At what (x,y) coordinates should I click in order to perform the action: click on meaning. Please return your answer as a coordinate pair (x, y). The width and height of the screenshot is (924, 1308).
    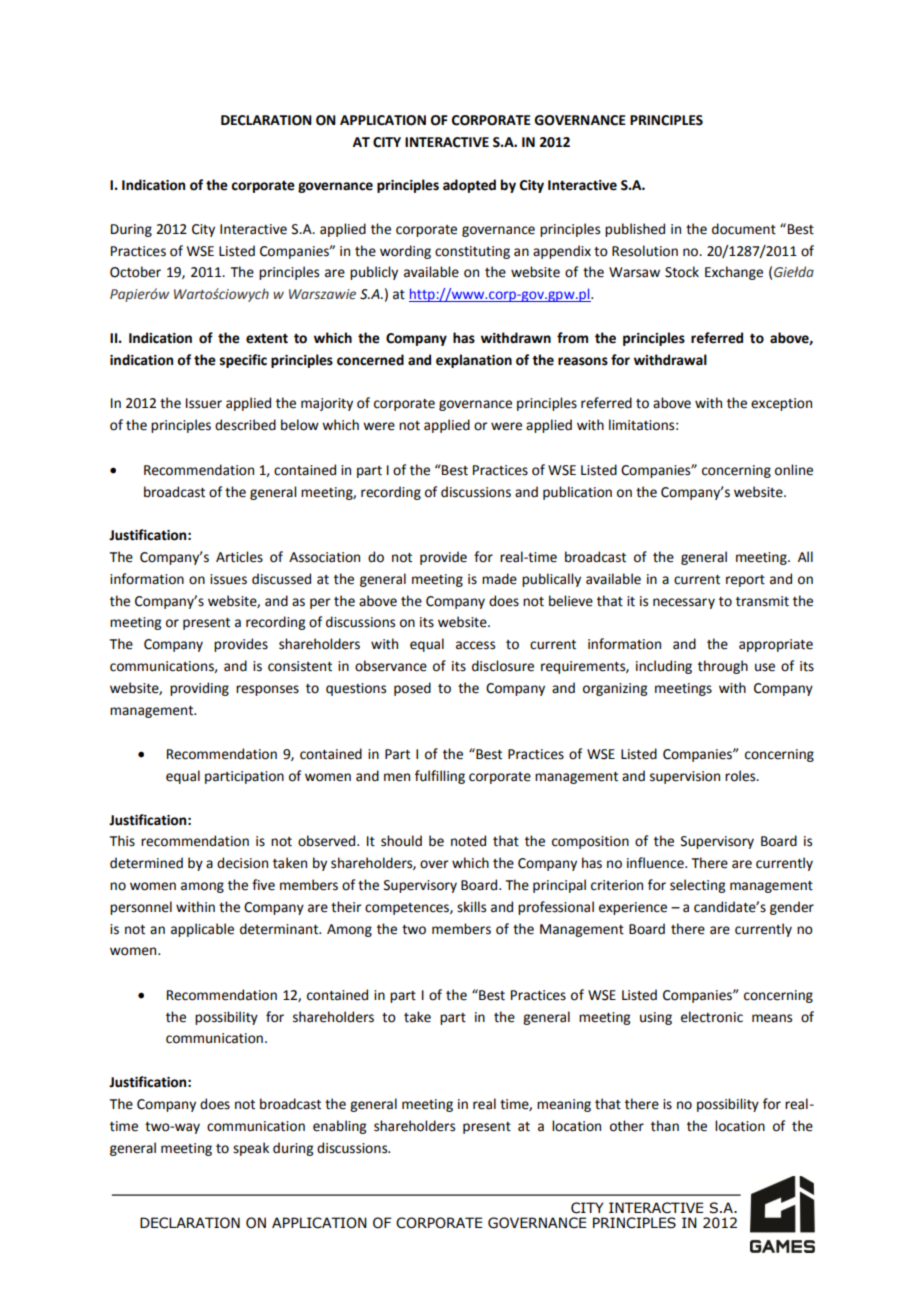
    Looking at the image, I should click on (564, 1105).
